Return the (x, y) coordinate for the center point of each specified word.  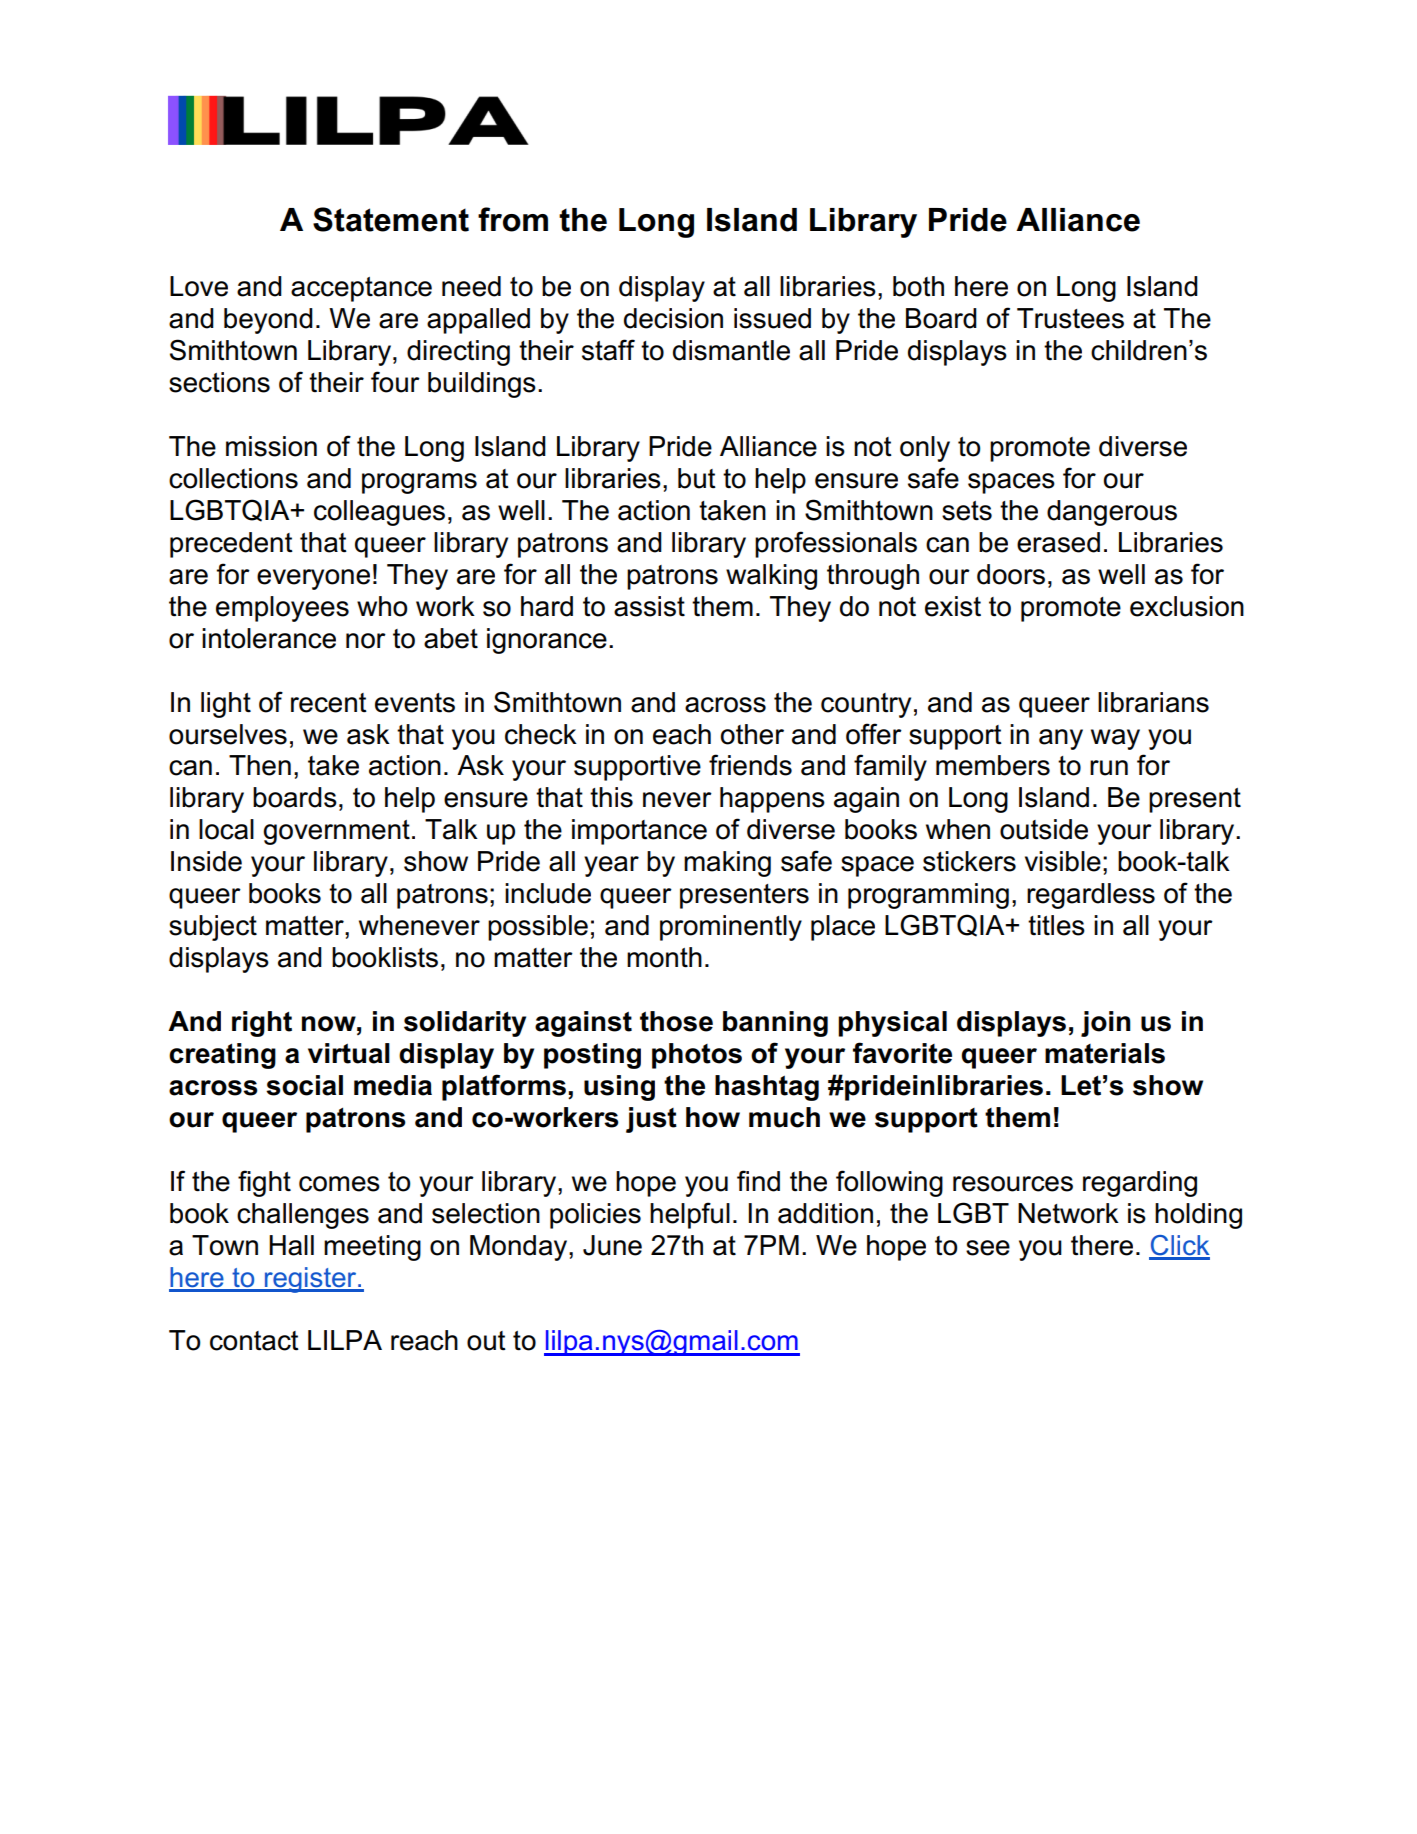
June (612, 1245)
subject (213, 928)
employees (282, 609)
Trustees (1070, 318)
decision (673, 318)
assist (649, 606)
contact (254, 1341)
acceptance (361, 289)
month (664, 957)
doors (1011, 574)
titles (1056, 925)
